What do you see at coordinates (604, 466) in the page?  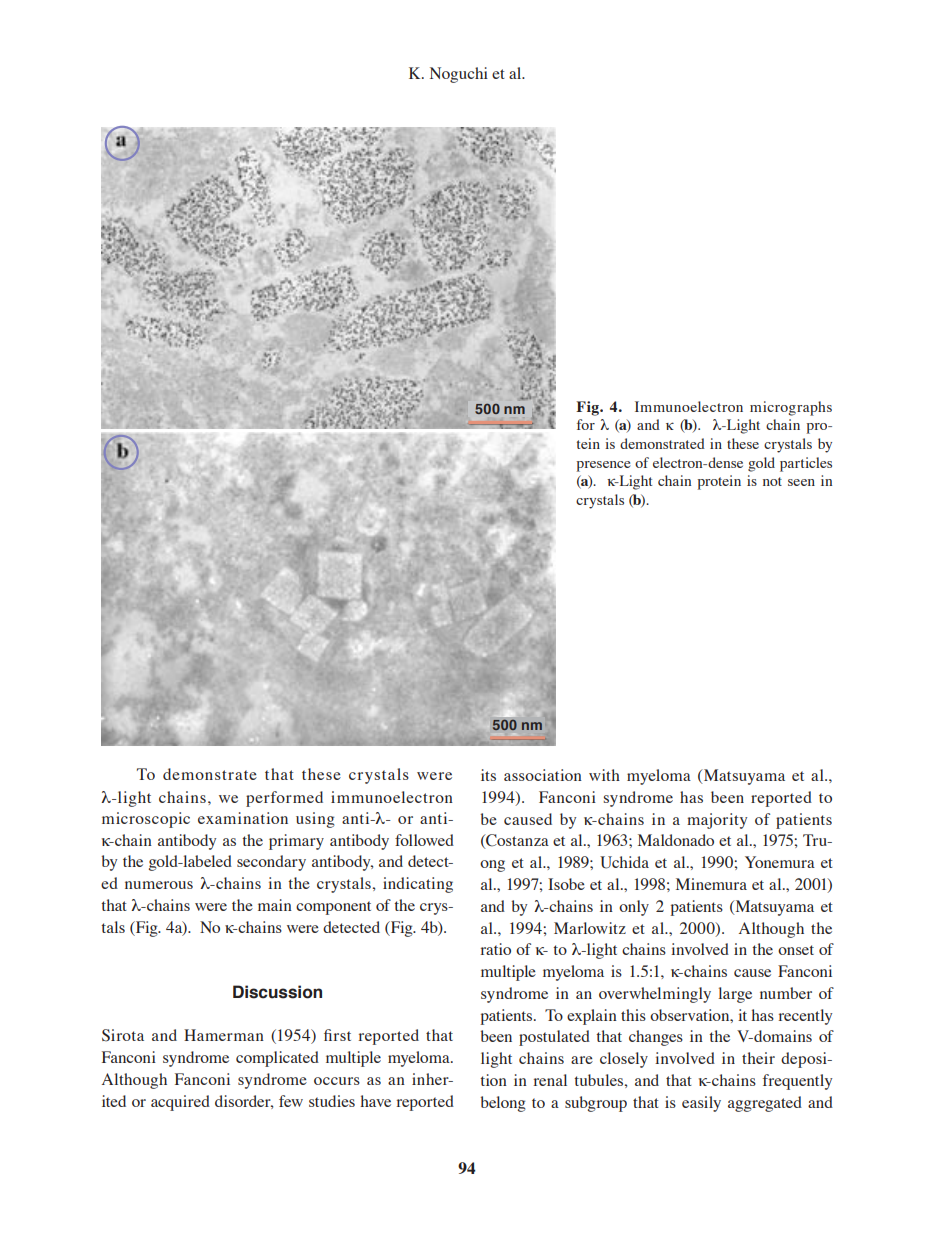 I see `presence` at bounding box center [604, 466].
